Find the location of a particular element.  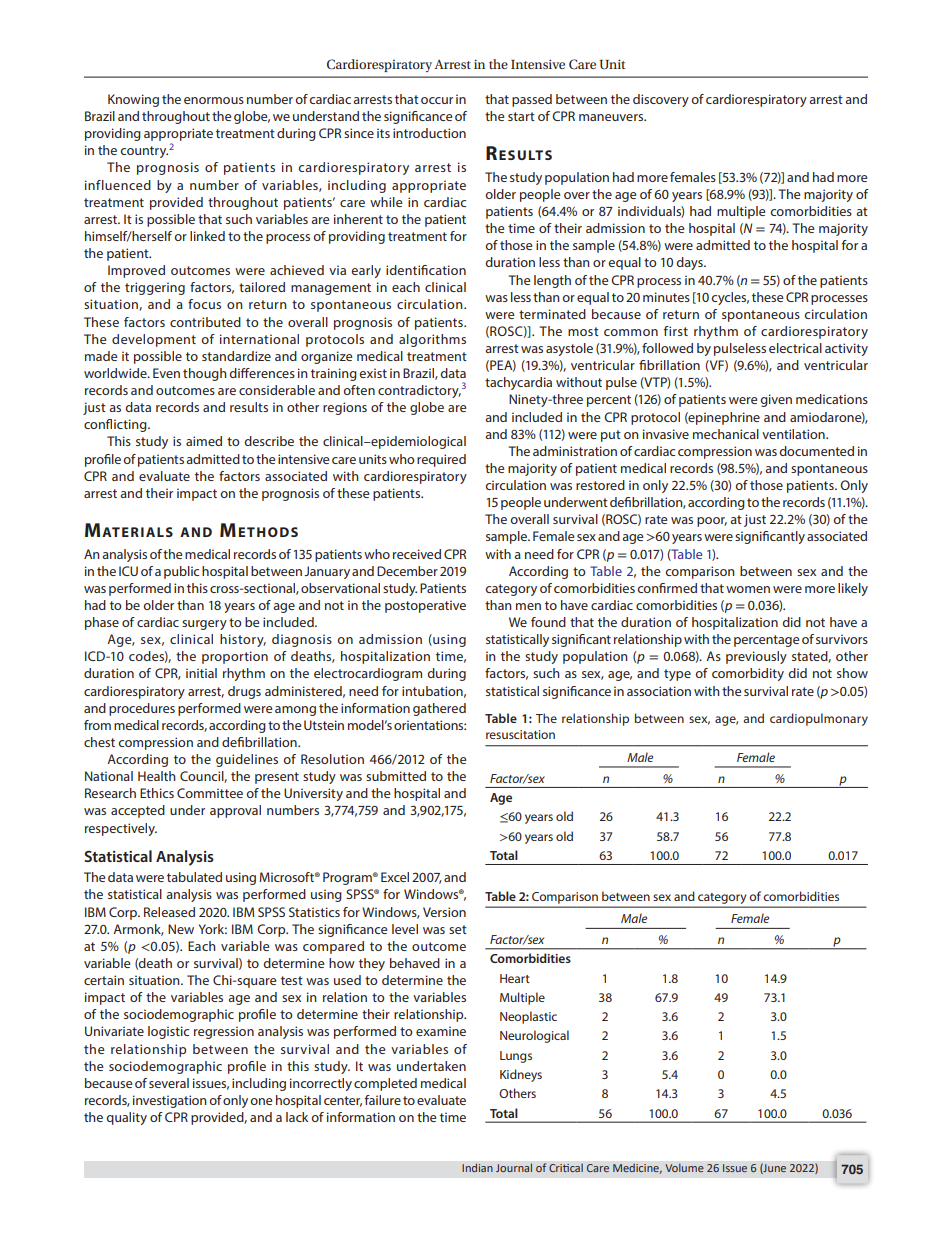

Indian is located at coordinates (477, 1167).
